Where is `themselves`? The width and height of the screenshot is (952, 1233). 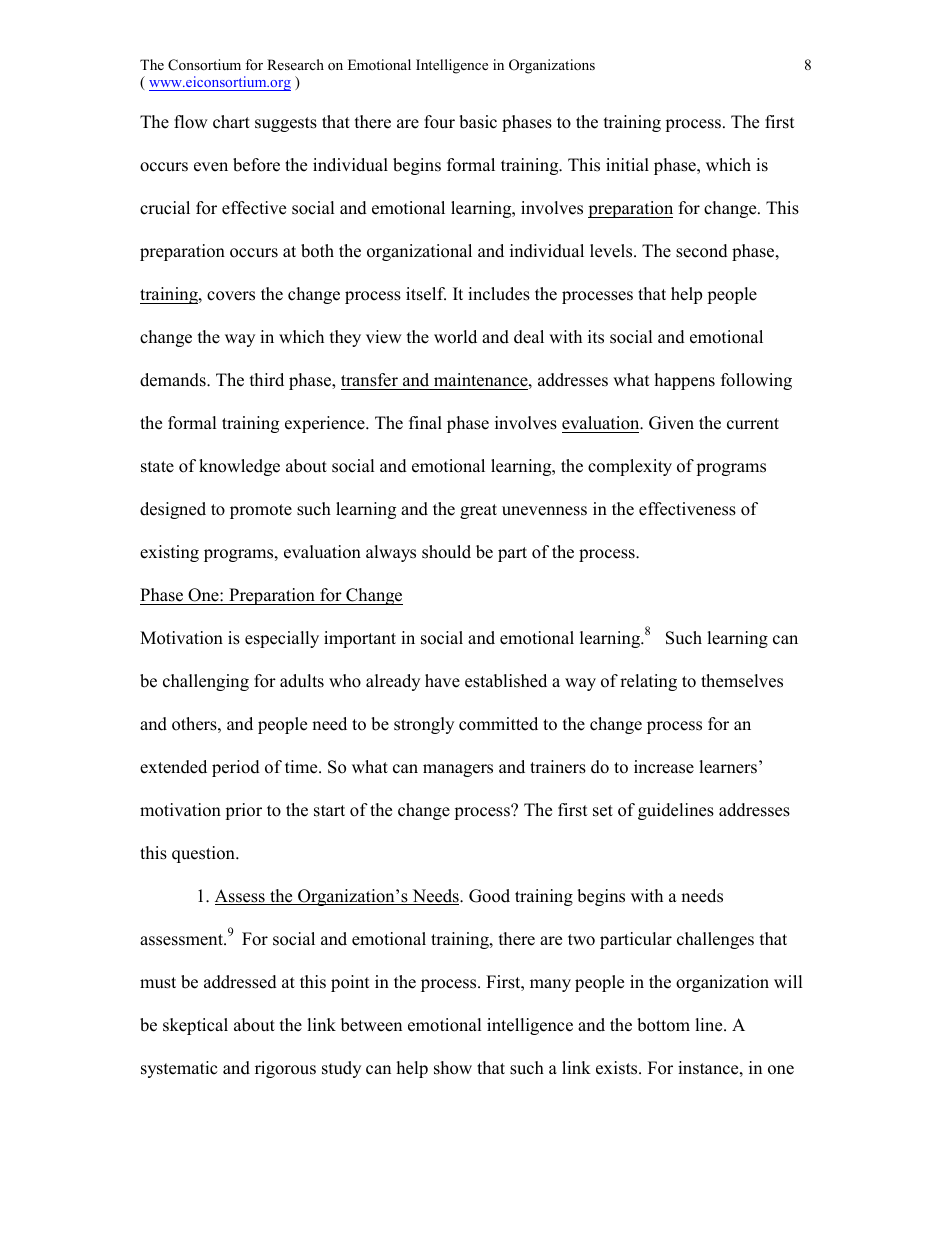
themselves is located at coordinates (742, 681).
